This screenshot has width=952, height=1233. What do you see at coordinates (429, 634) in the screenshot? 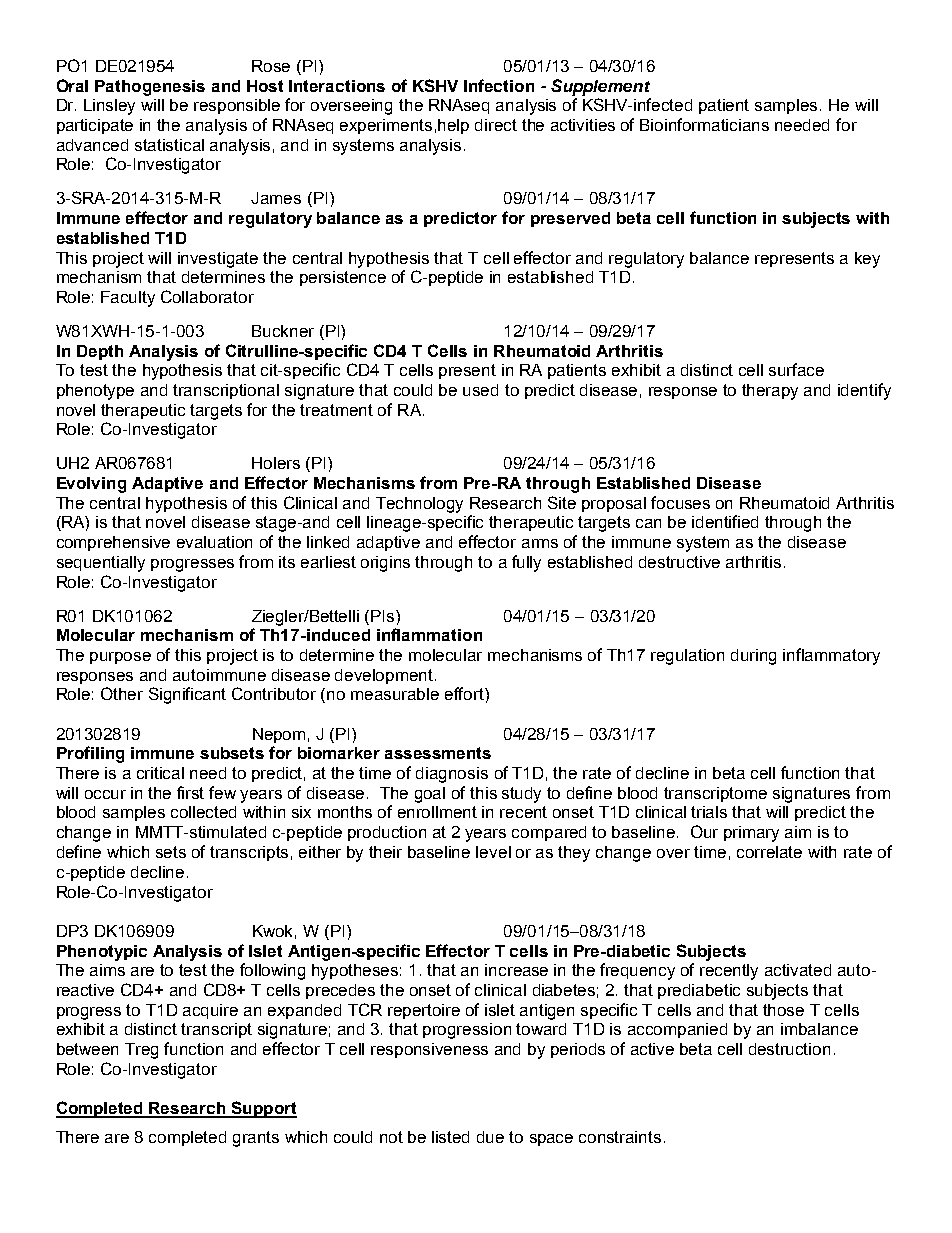
I see `inflammation` at bounding box center [429, 634].
